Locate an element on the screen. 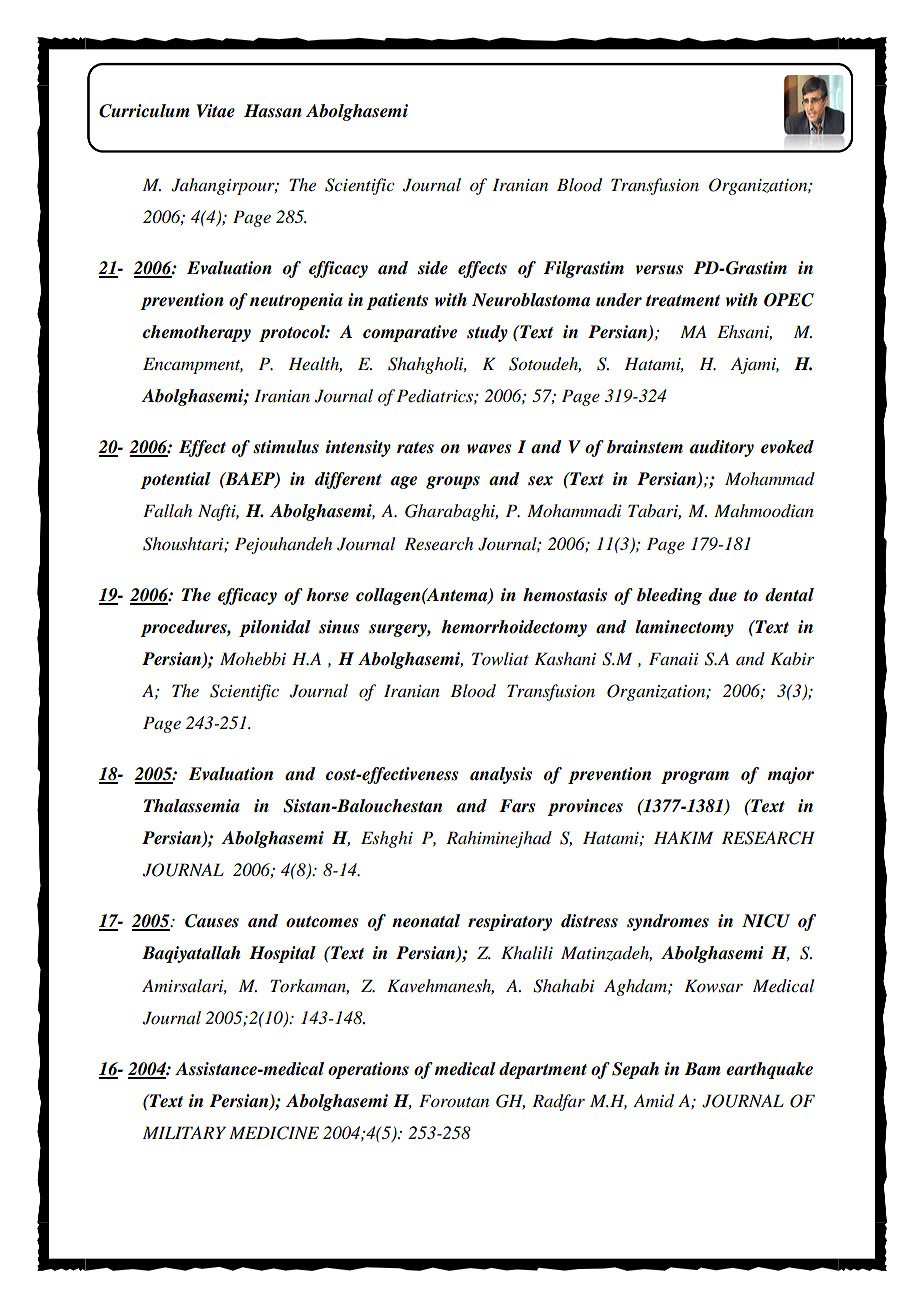 Image resolution: width=924 pixels, height=1308 pixels. analysis is located at coordinates (501, 775).
